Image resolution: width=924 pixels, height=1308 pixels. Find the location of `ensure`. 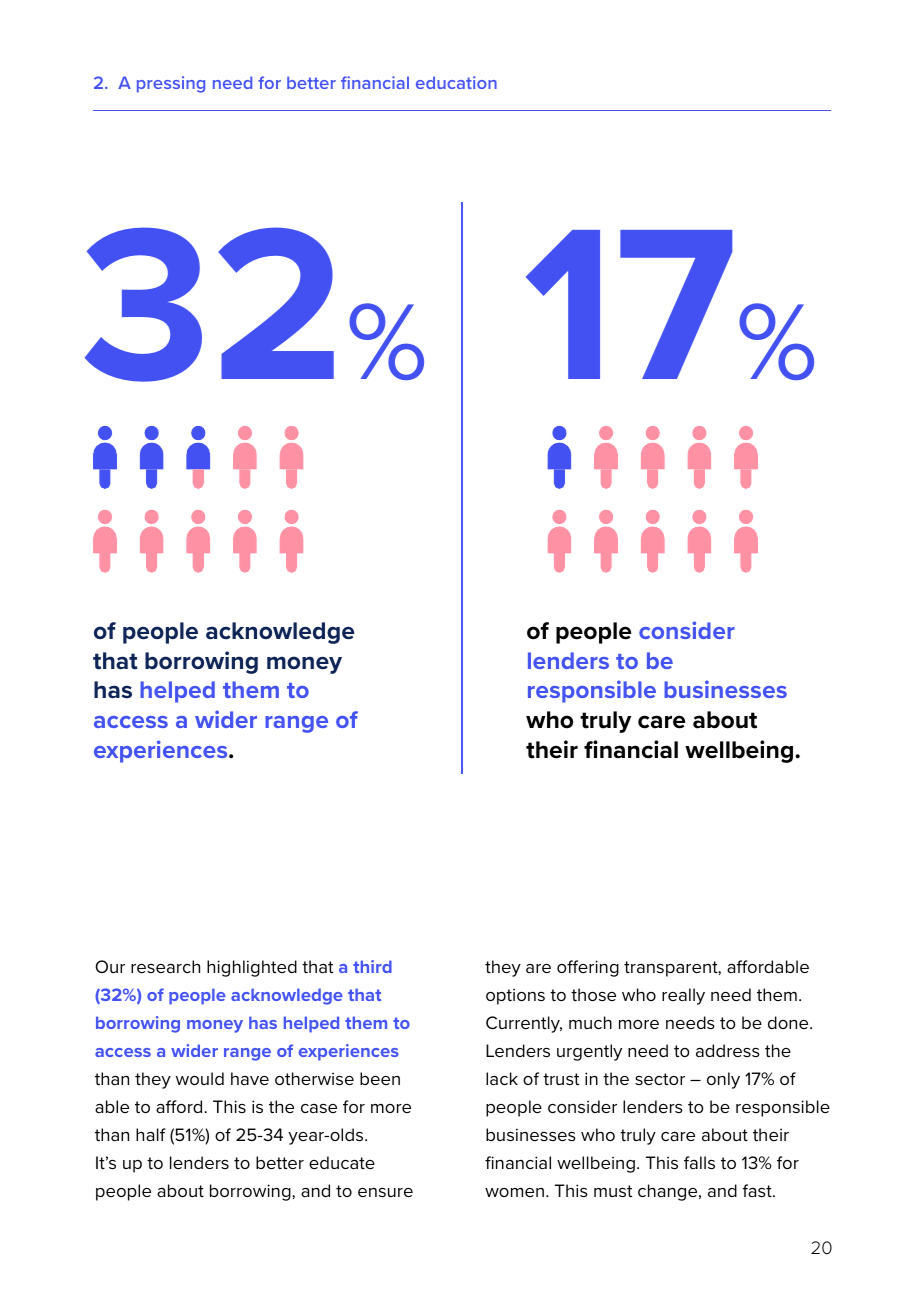

ensure is located at coordinates (385, 1192).
